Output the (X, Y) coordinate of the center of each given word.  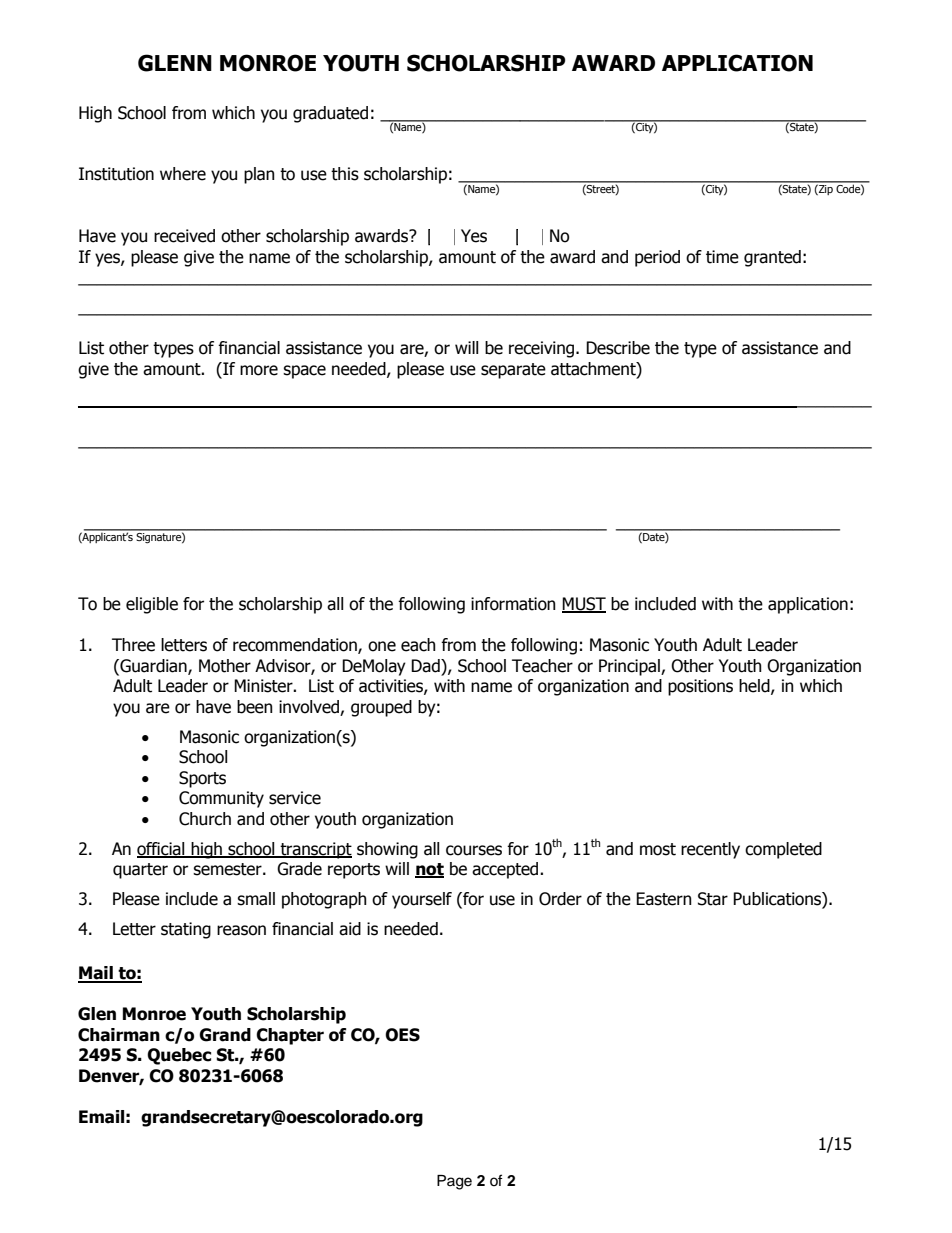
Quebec (179, 1056)
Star (713, 899)
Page (454, 1182)
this (345, 174)
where (183, 174)
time (722, 257)
